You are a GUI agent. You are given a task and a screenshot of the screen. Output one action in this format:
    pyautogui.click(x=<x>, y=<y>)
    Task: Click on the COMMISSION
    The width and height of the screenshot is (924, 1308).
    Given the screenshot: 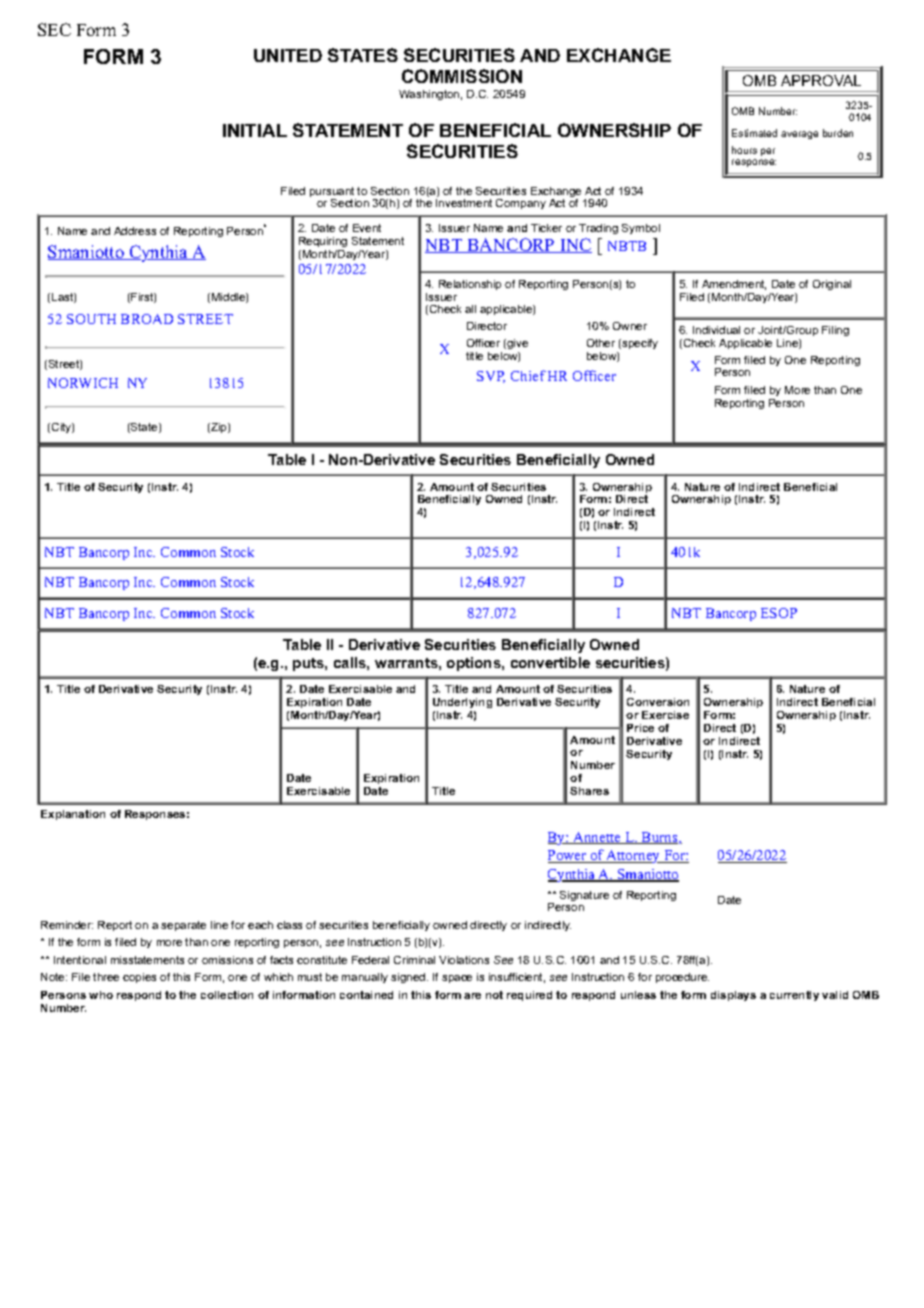 What is the action you would take?
    pyautogui.click(x=462, y=76)
